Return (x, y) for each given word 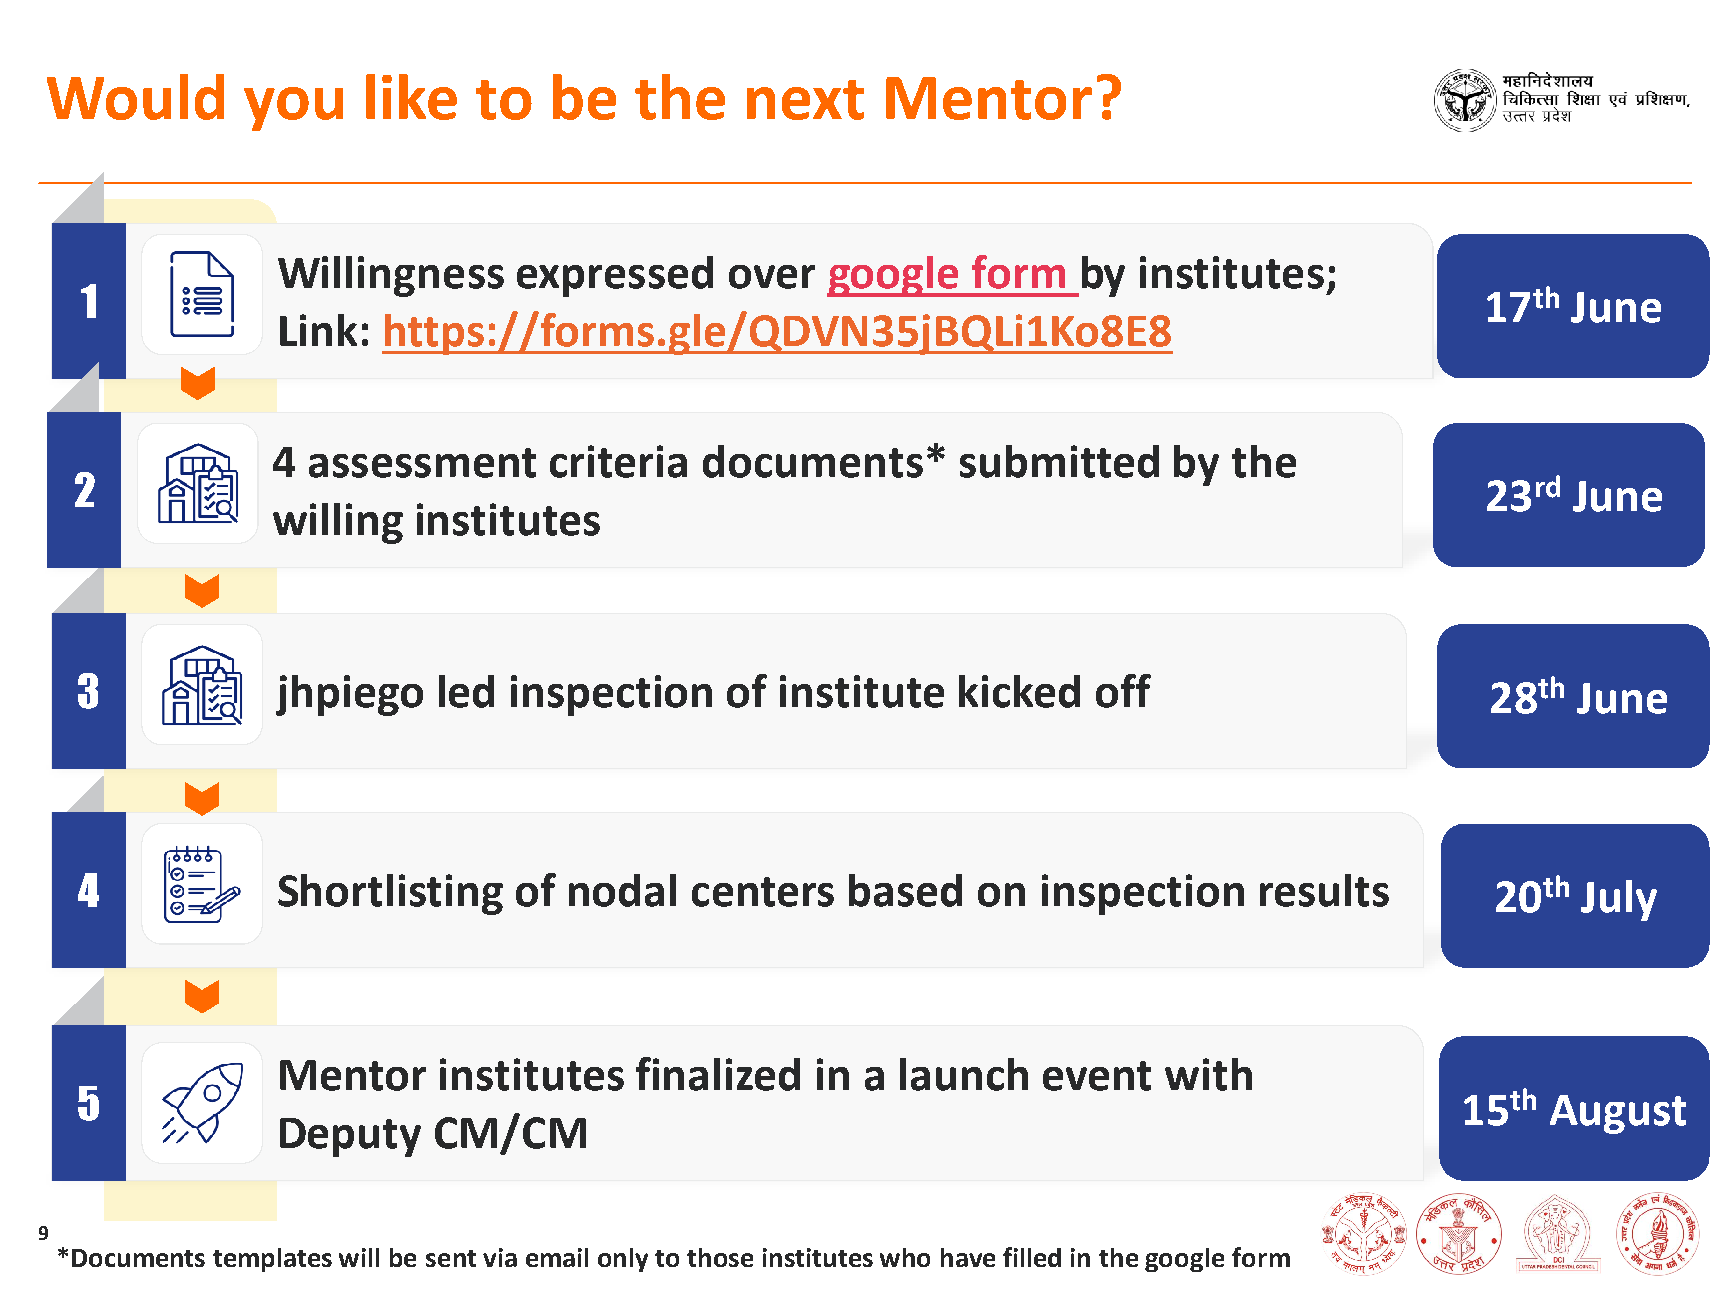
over (772, 277)
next (805, 100)
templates (272, 1260)
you (293, 109)
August (1618, 1114)
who (905, 1257)
